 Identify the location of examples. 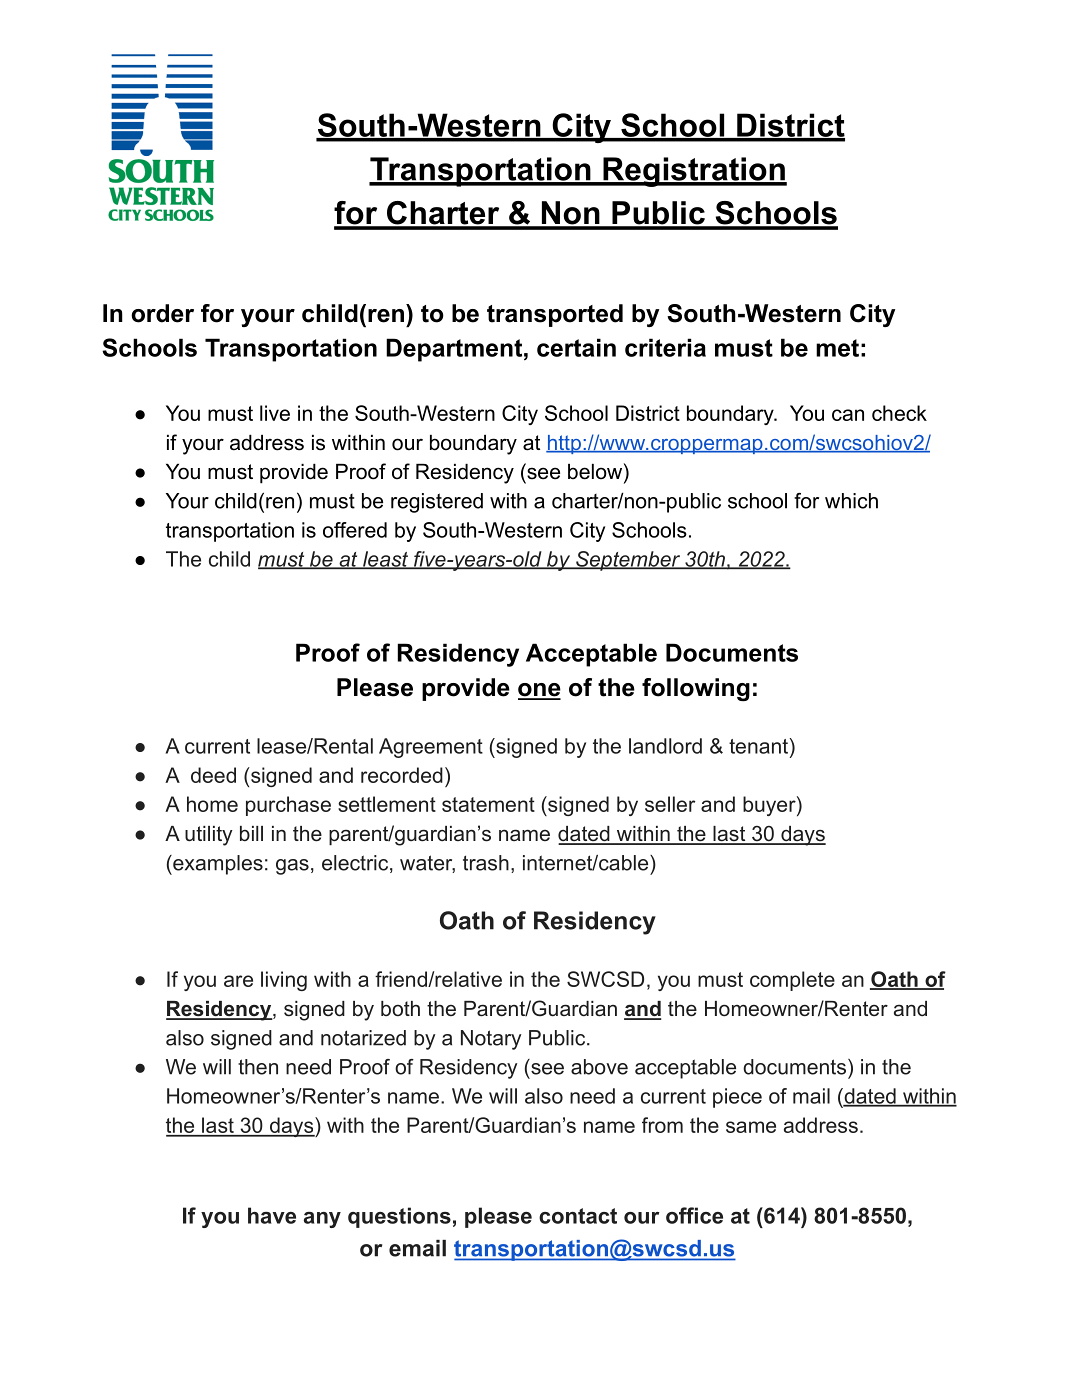
(217, 865).
